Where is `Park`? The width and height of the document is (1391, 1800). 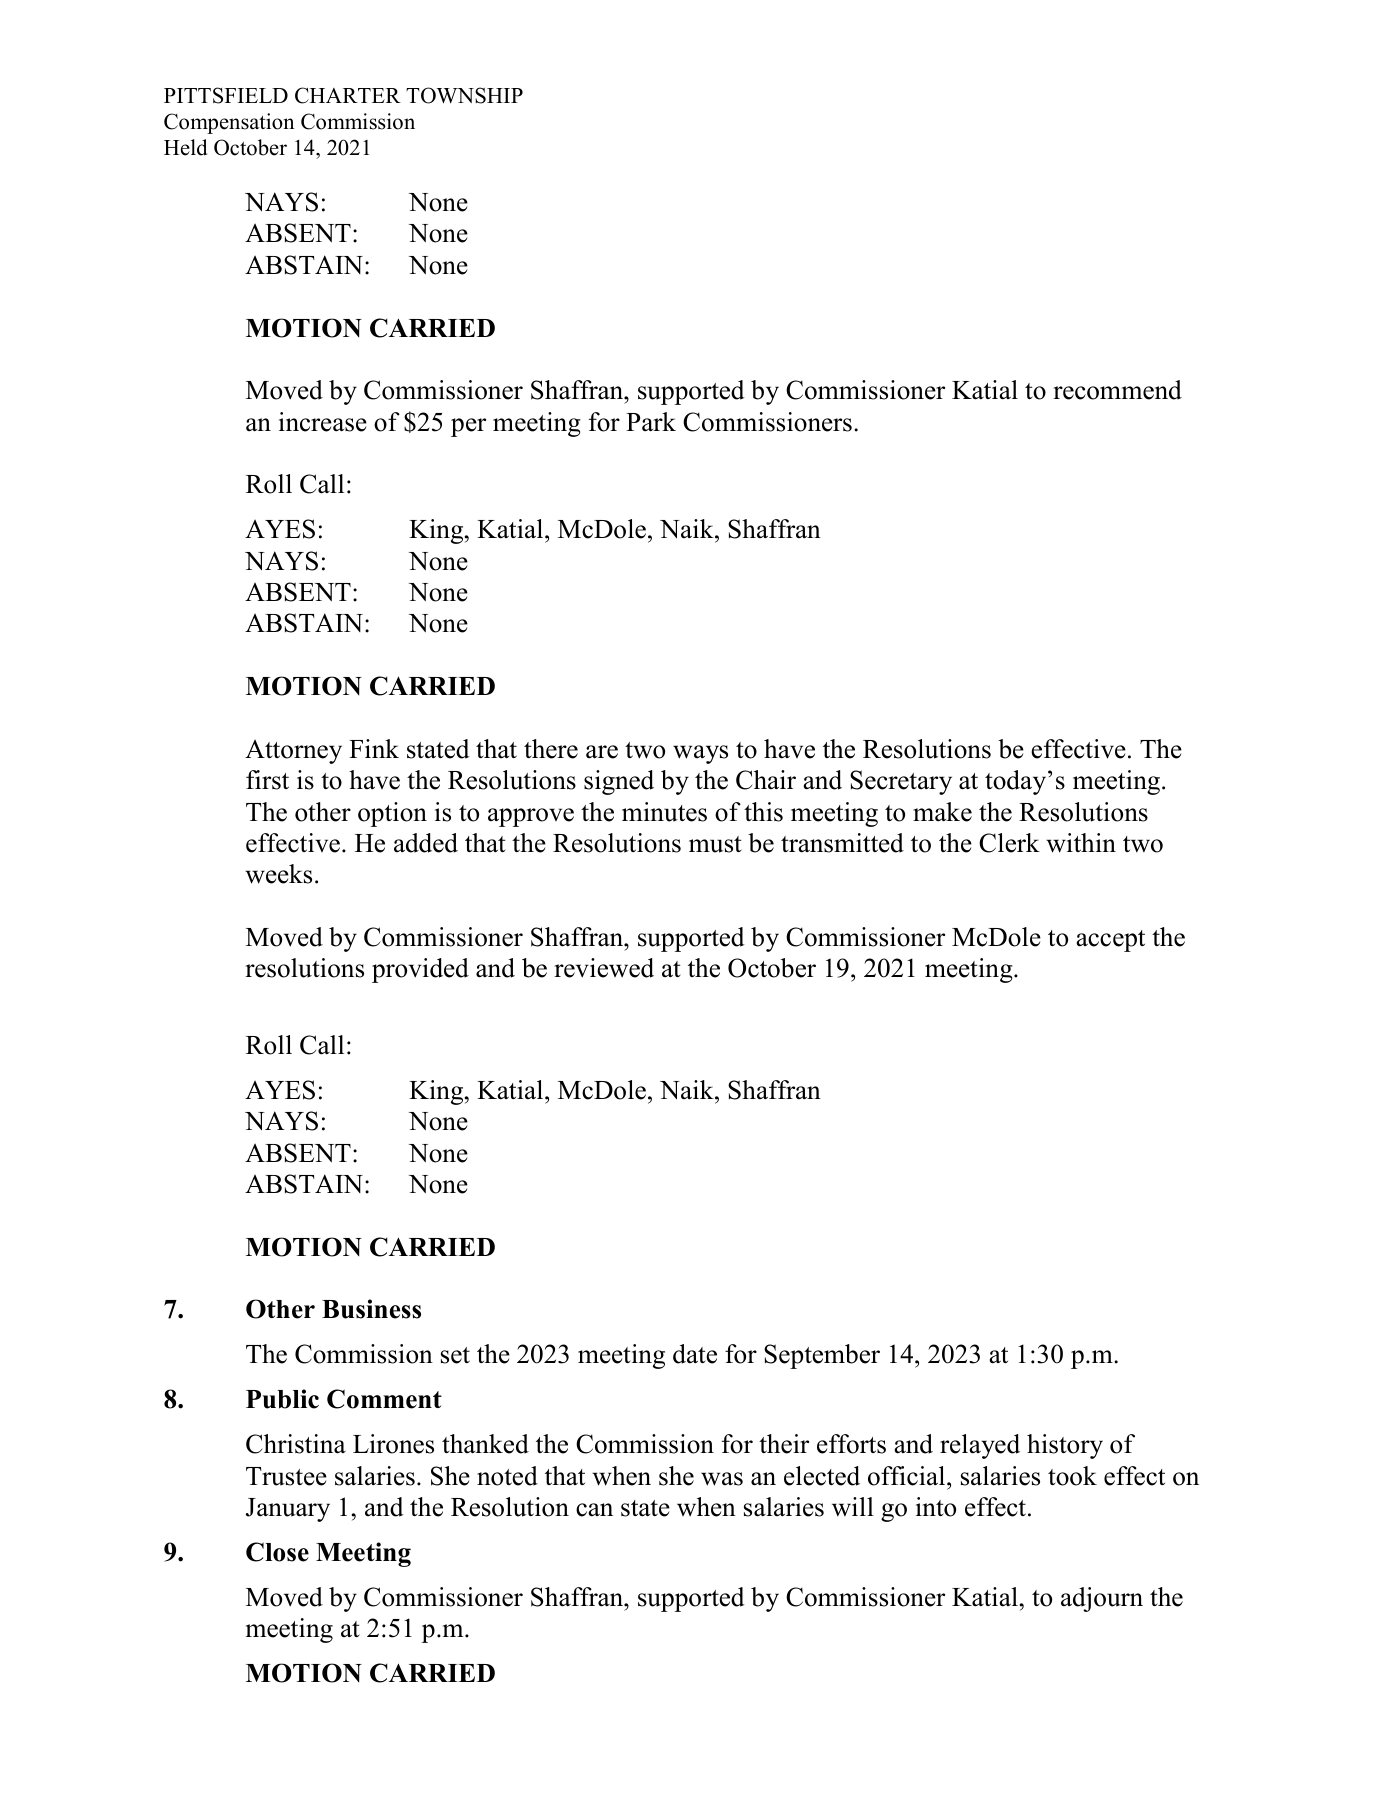
Park is located at coordinates (651, 422).
